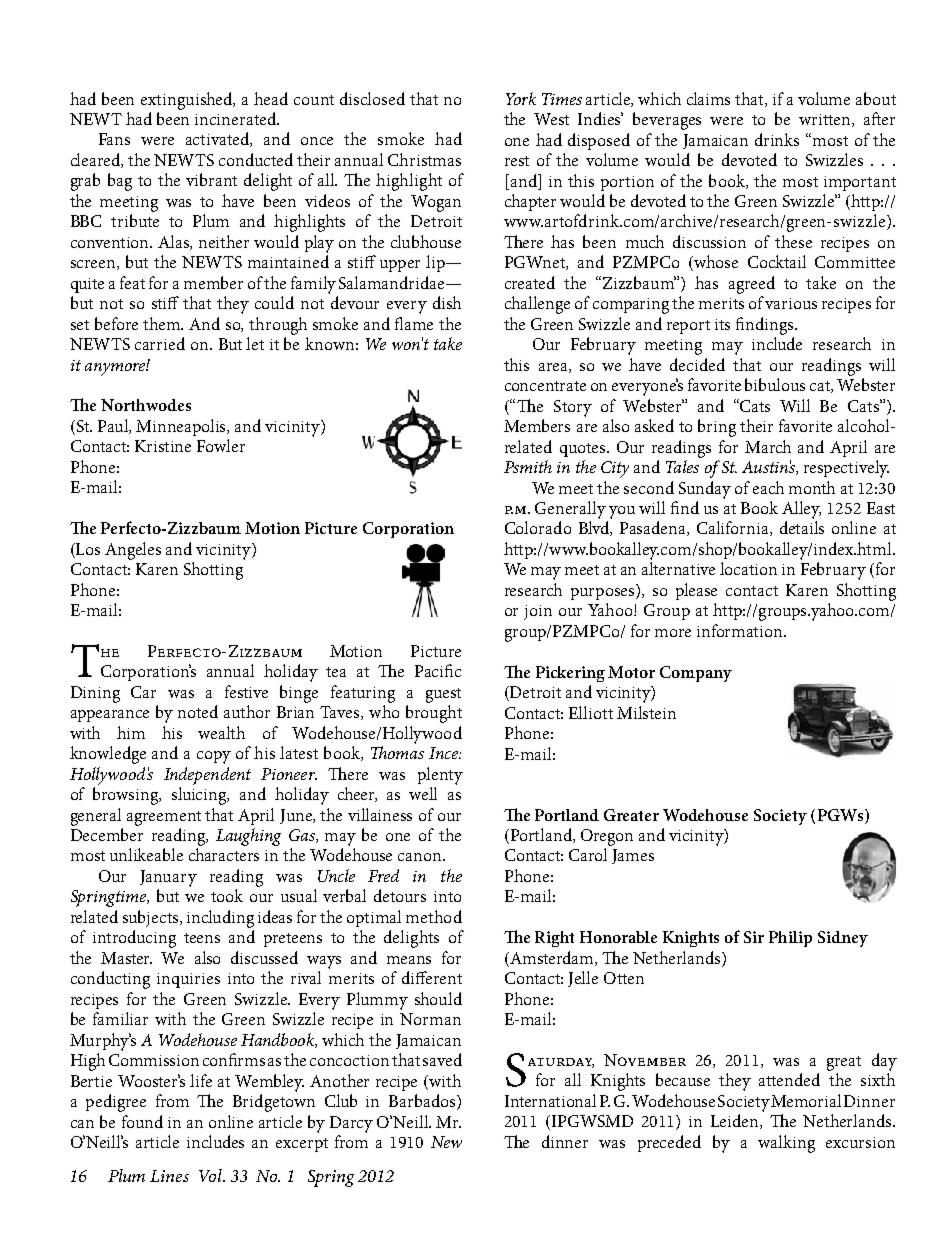 This document has width=952, height=1233. I want to click on extinguished, so click(188, 101).
